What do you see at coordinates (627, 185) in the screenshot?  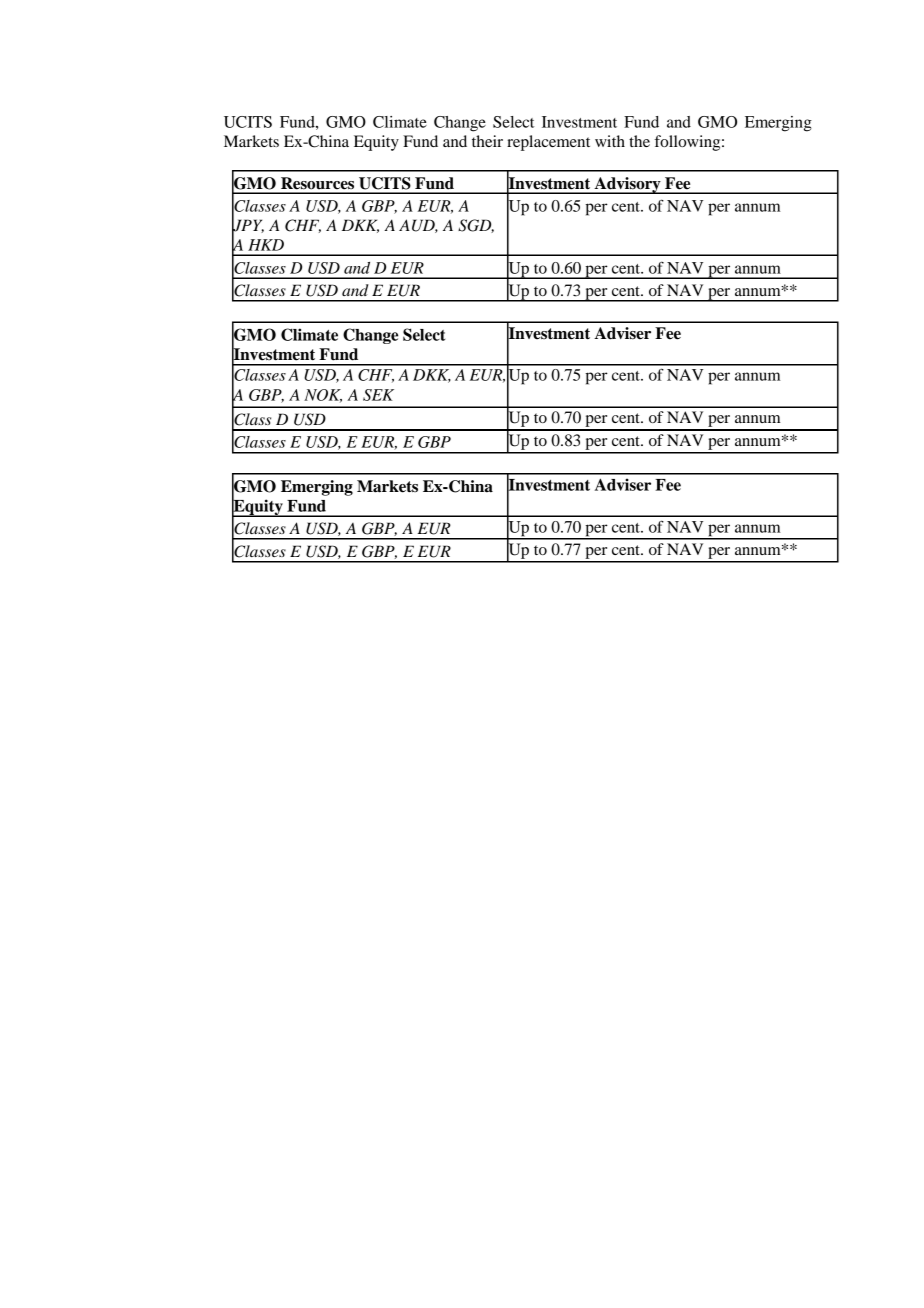 I see `Advisory` at bounding box center [627, 185].
